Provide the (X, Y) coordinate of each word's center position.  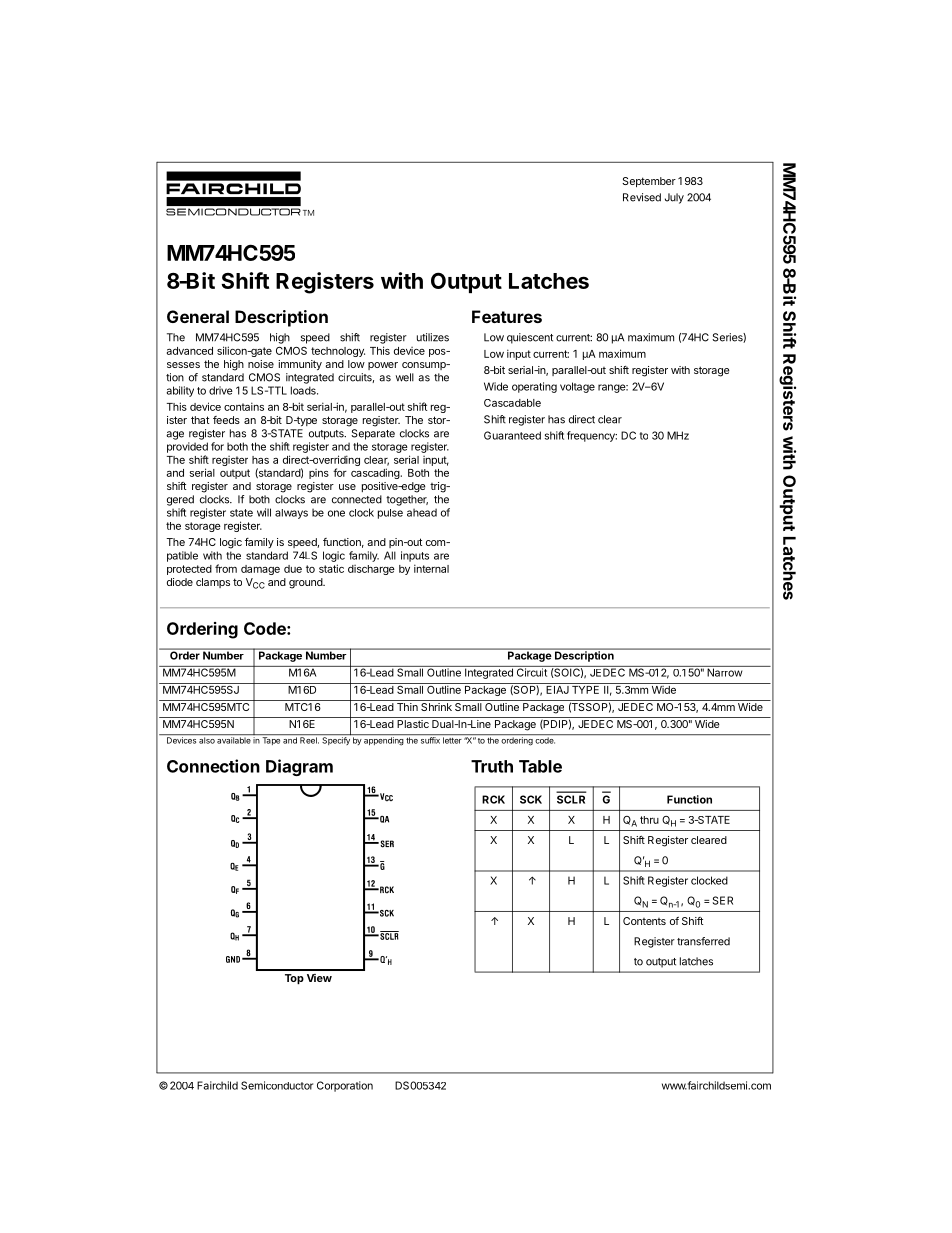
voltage (577, 387)
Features (507, 316)
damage (260, 570)
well (405, 377)
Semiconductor (277, 1085)
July (674, 198)
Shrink (436, 705)
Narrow (724, 671)
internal (431, 568)
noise (261, 364)
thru (649, 820)
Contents (644, 921)
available (234, 740)
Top (294, 979)
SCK (531, 799)
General (198, 316)
